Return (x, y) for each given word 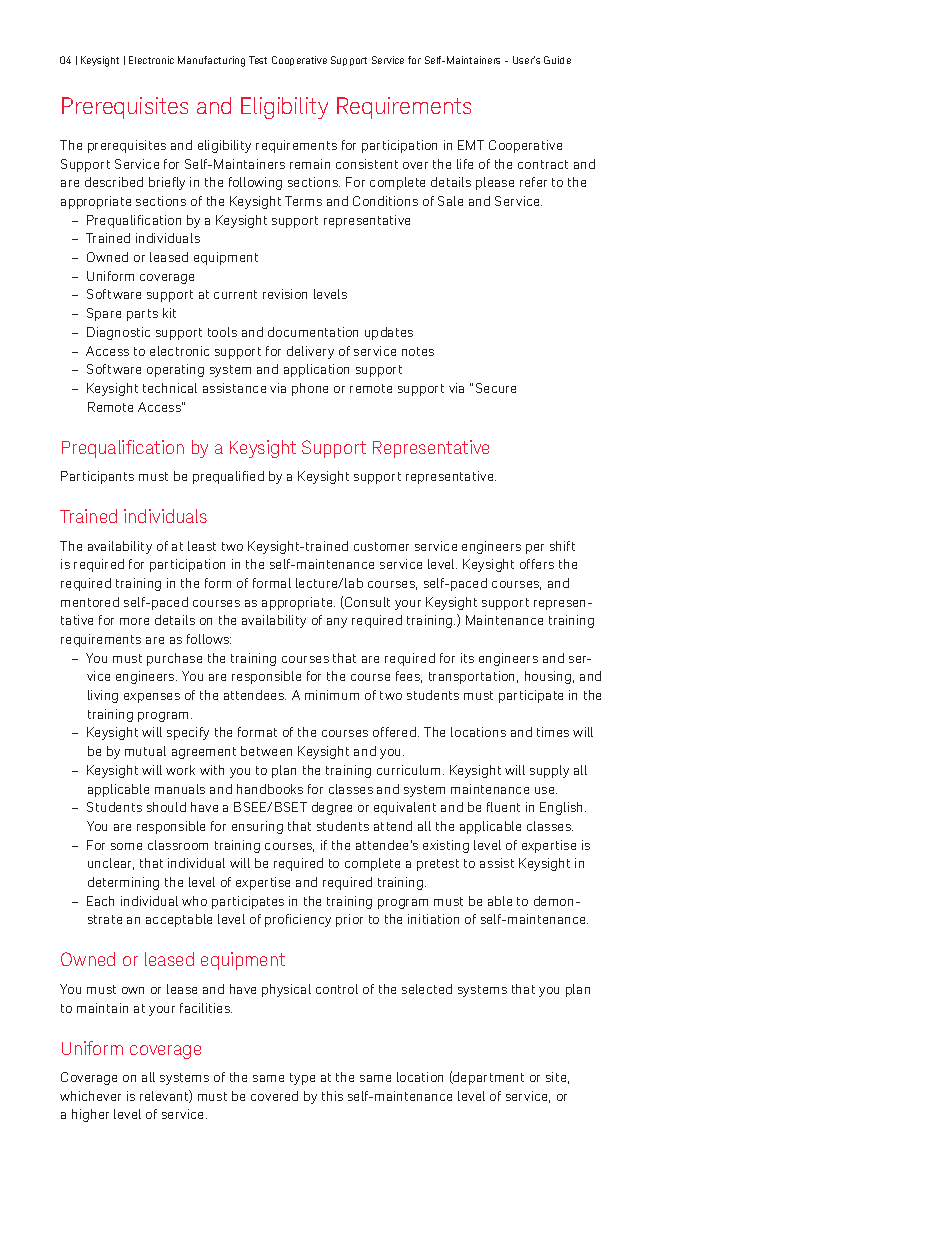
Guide (557, 60)
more (134, 621)
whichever (90, 1096)
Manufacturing (211, 61)
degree (332, 808)
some (126, 846)
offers (537, 564)
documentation (313, 332)
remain (310, 164)
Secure (496, 388)
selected (427, 989)
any (337, 623)
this (332, 1096)
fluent (503, 807)
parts (142, 315)
